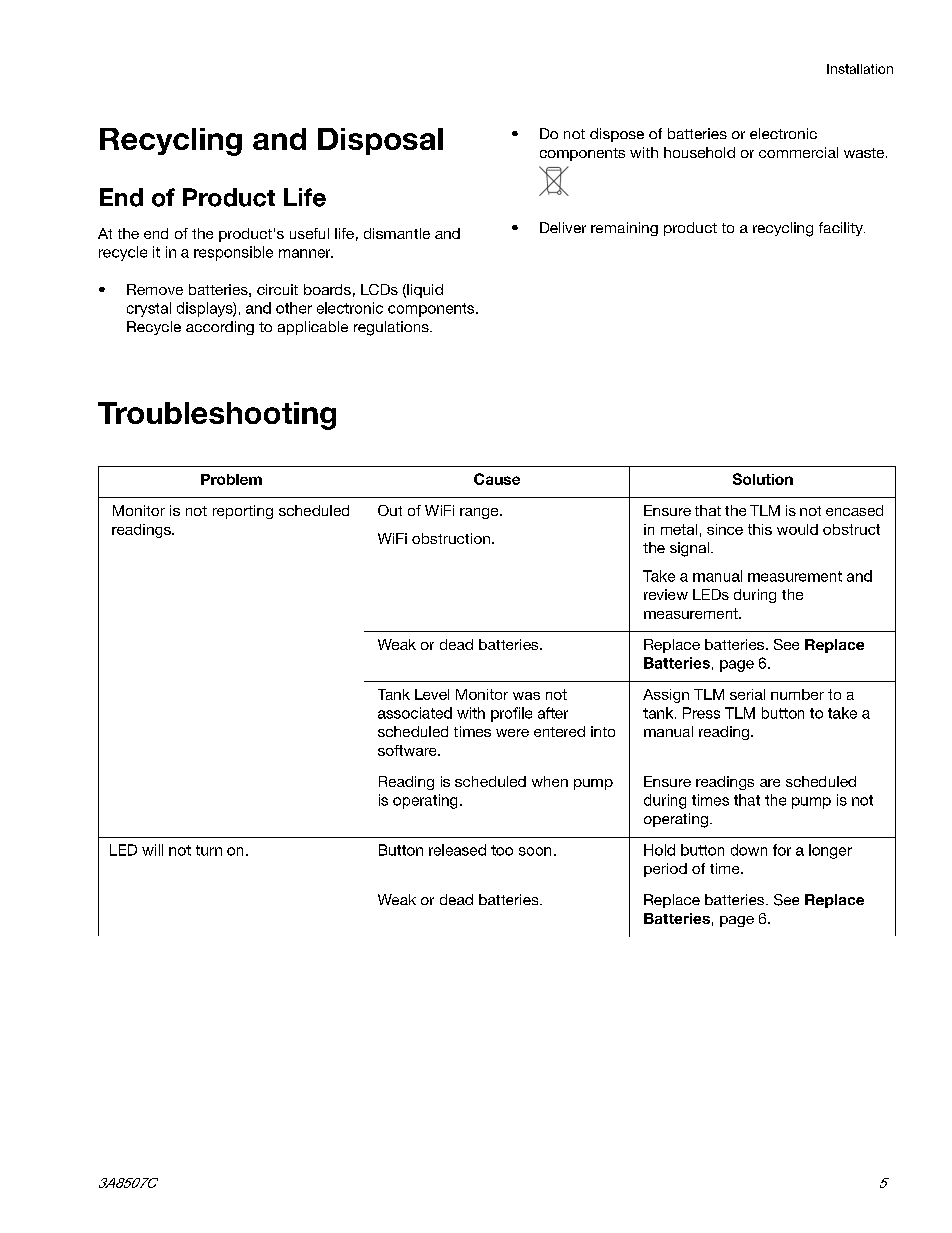  I want to click on profile, so click(511, 714).
